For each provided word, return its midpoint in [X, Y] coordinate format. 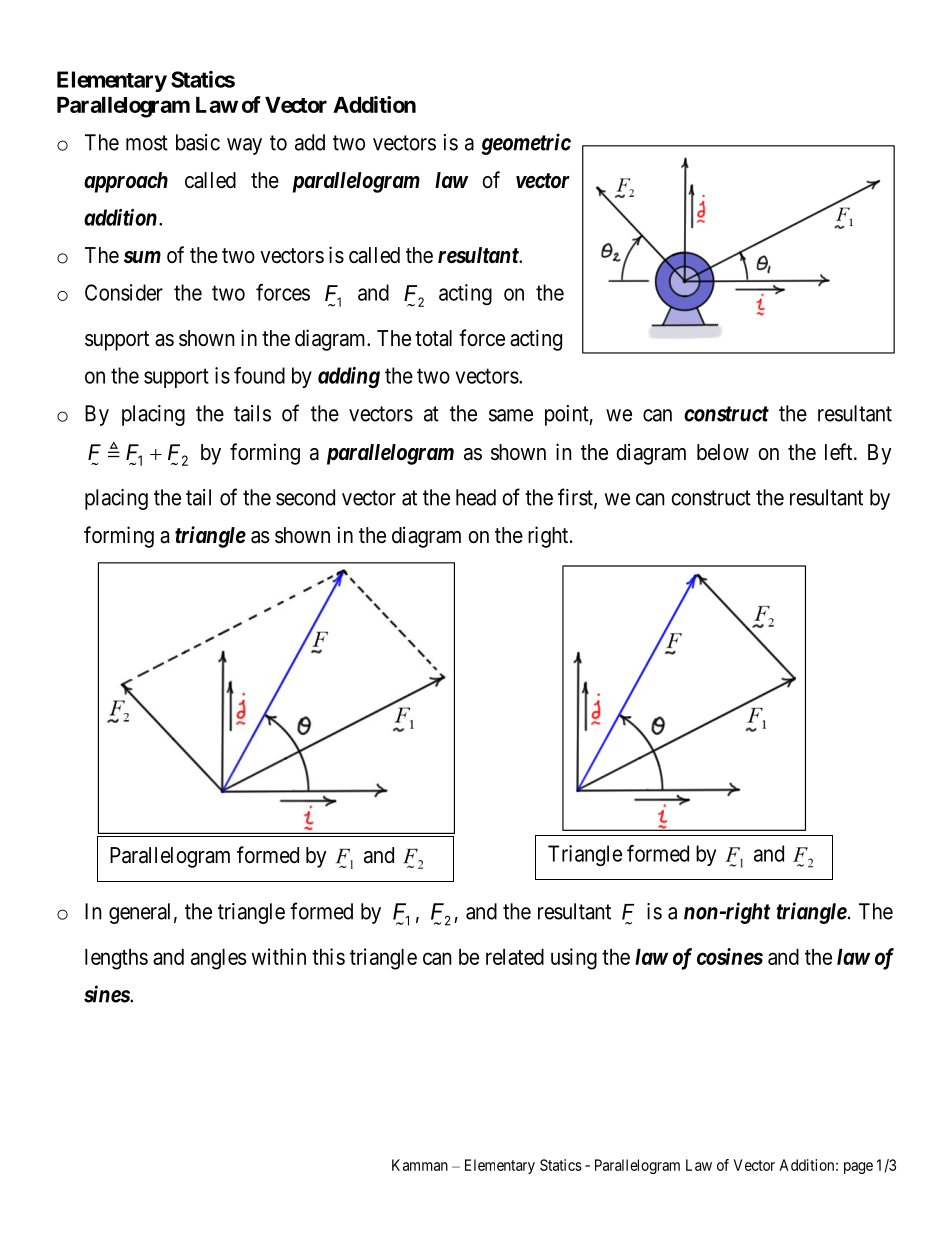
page [858, 1168]
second [305, 497]
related [515, 957]
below [723, 452]
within [279, 956]
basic [198, 142]
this [328, 956]
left [840, 452]
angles [219, 959]
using [574, 959]
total [433, 338]
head [476, 497]
